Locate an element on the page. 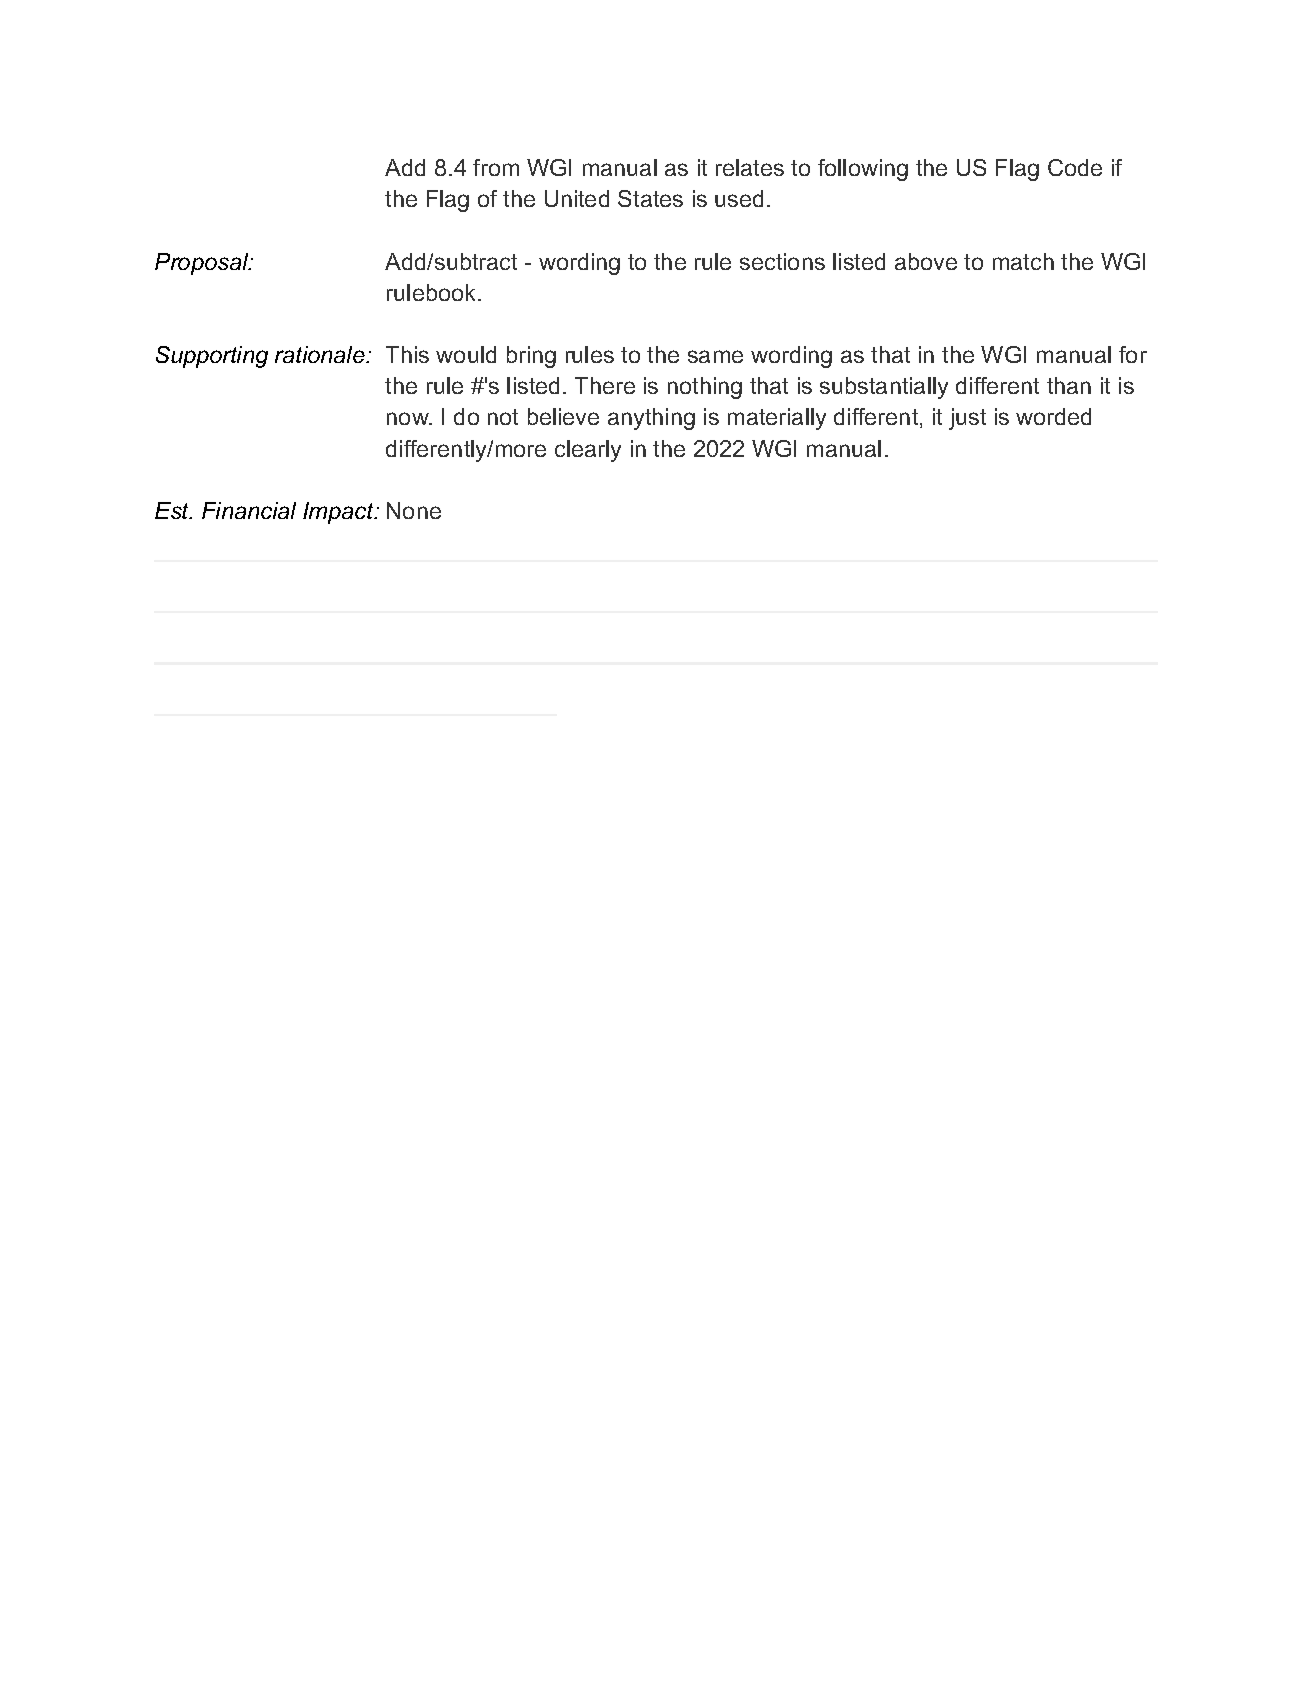 The height and width of the document is (1698, 1312). match is located at coordinates (1023, 261).
